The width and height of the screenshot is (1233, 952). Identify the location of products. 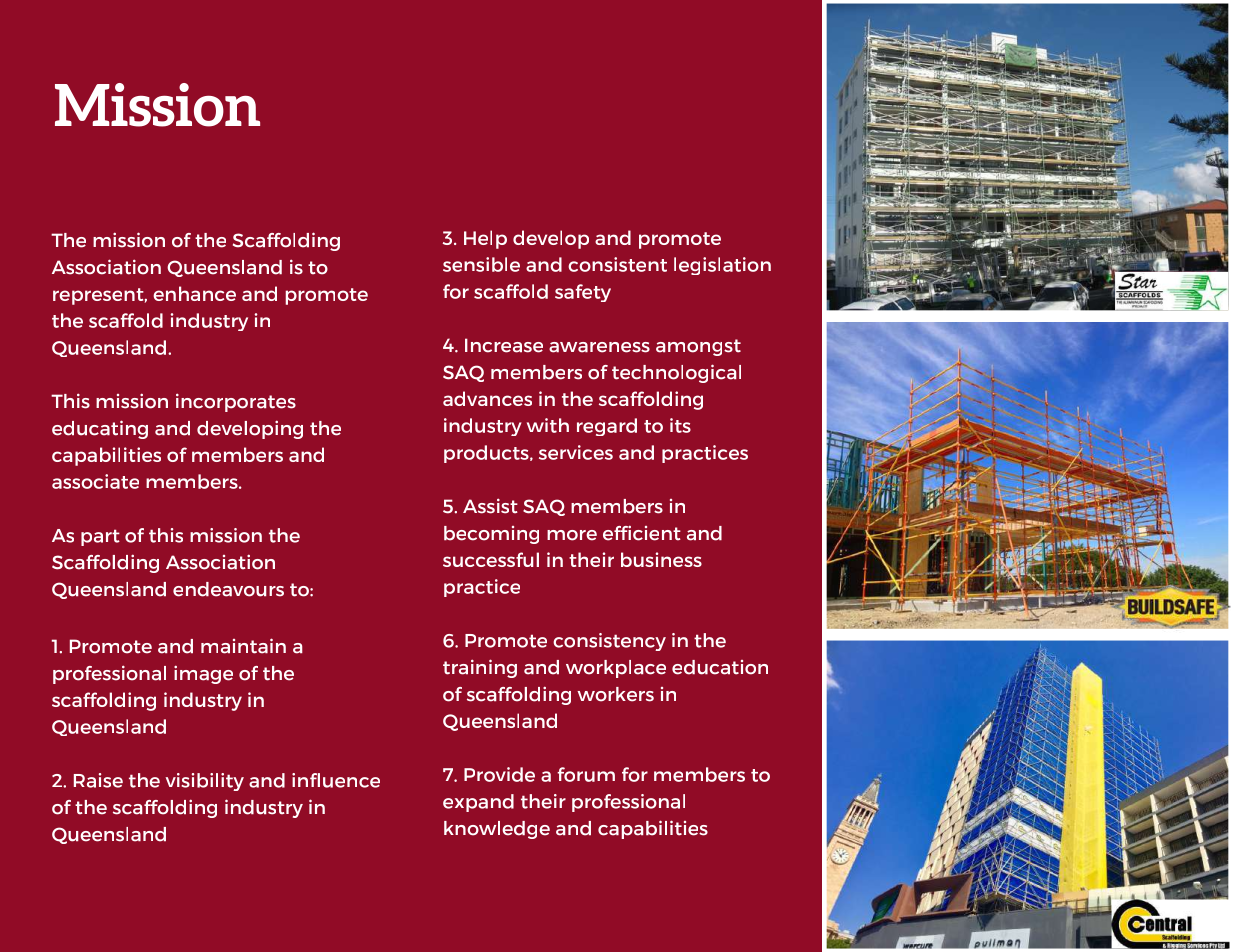
(487, 454).
